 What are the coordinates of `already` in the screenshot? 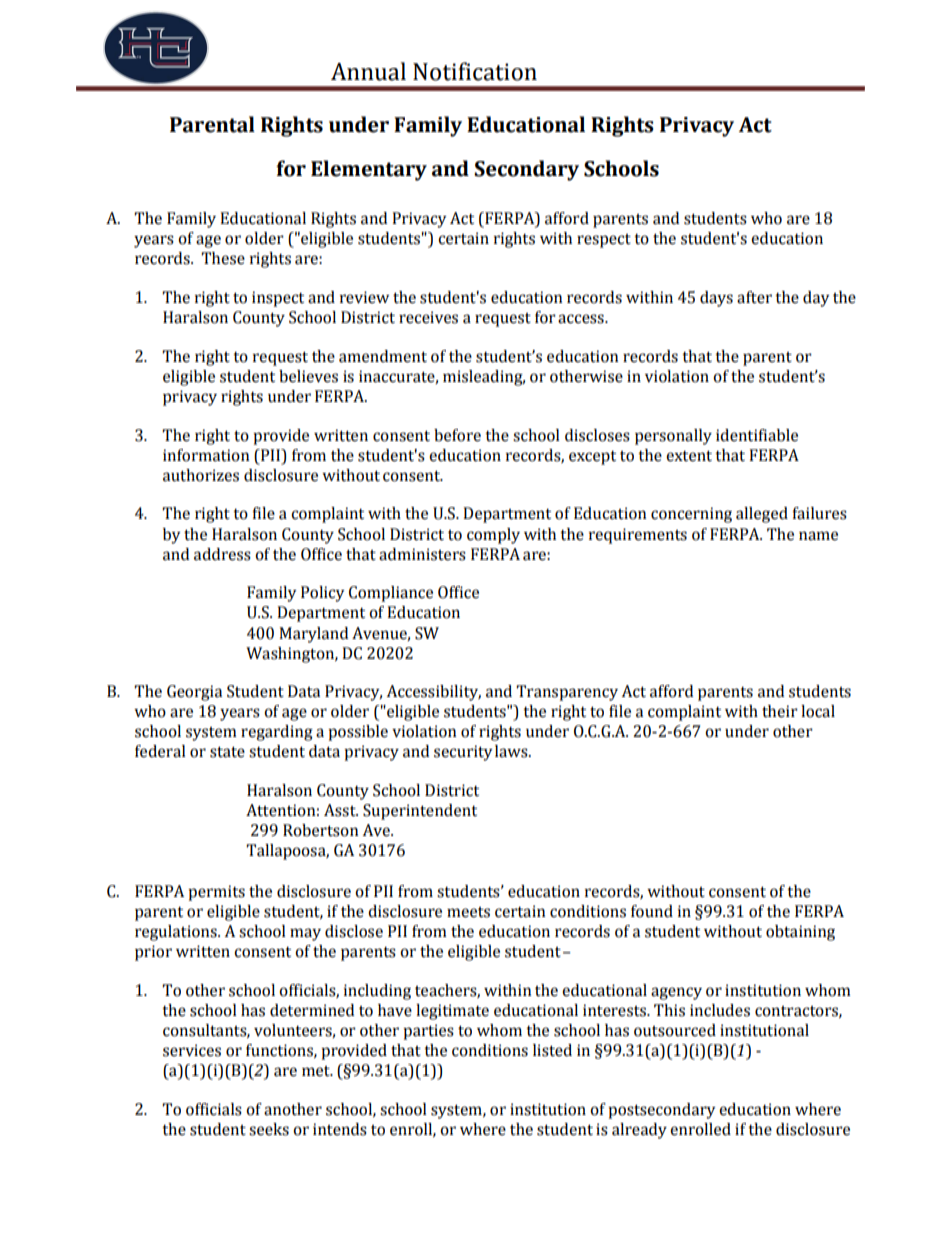 It's located at (639, 1131).
